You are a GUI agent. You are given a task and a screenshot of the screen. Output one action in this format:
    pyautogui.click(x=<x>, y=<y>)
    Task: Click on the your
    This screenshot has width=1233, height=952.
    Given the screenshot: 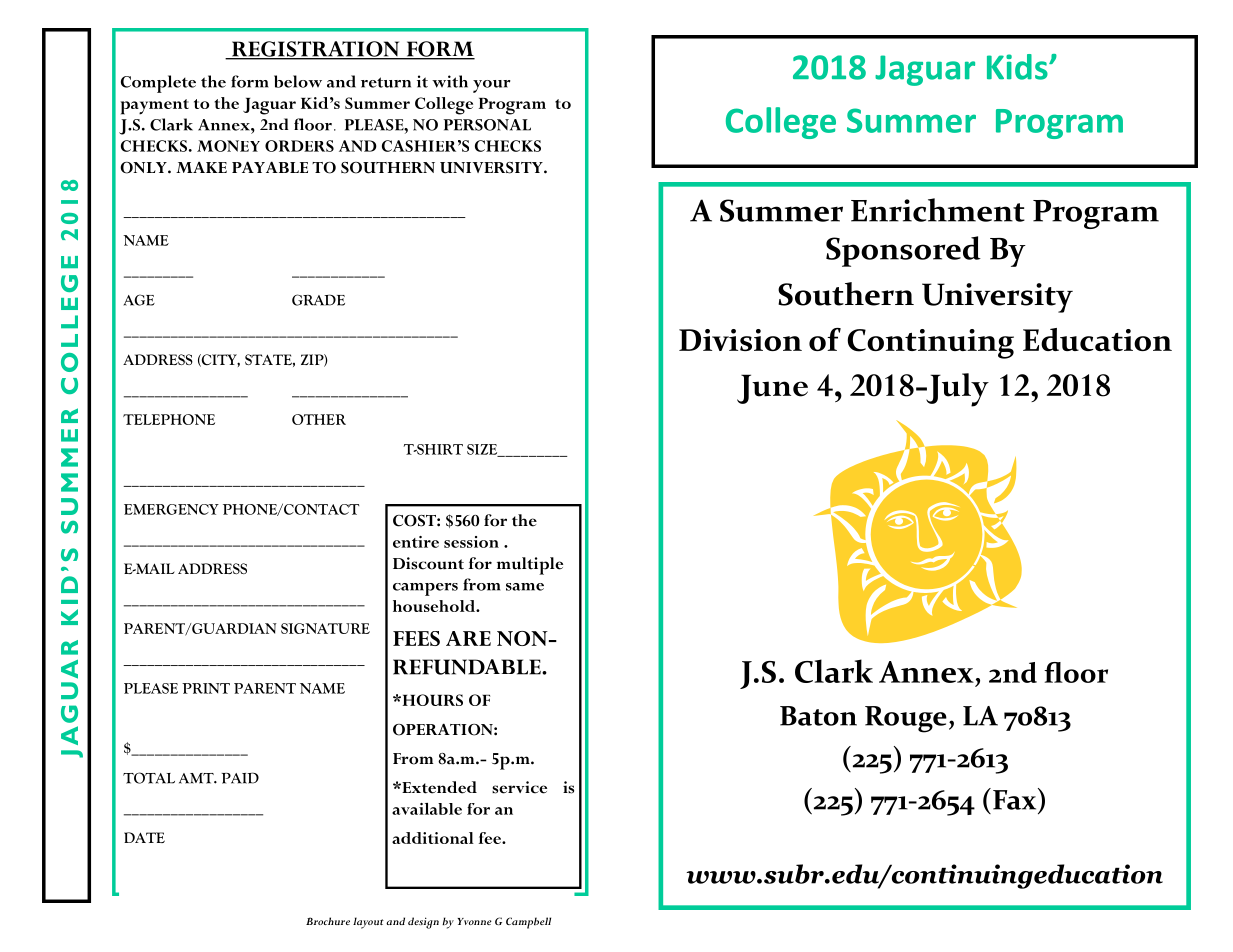 What is the action you would take?
    pyautogui.click(x=492, y=86)
